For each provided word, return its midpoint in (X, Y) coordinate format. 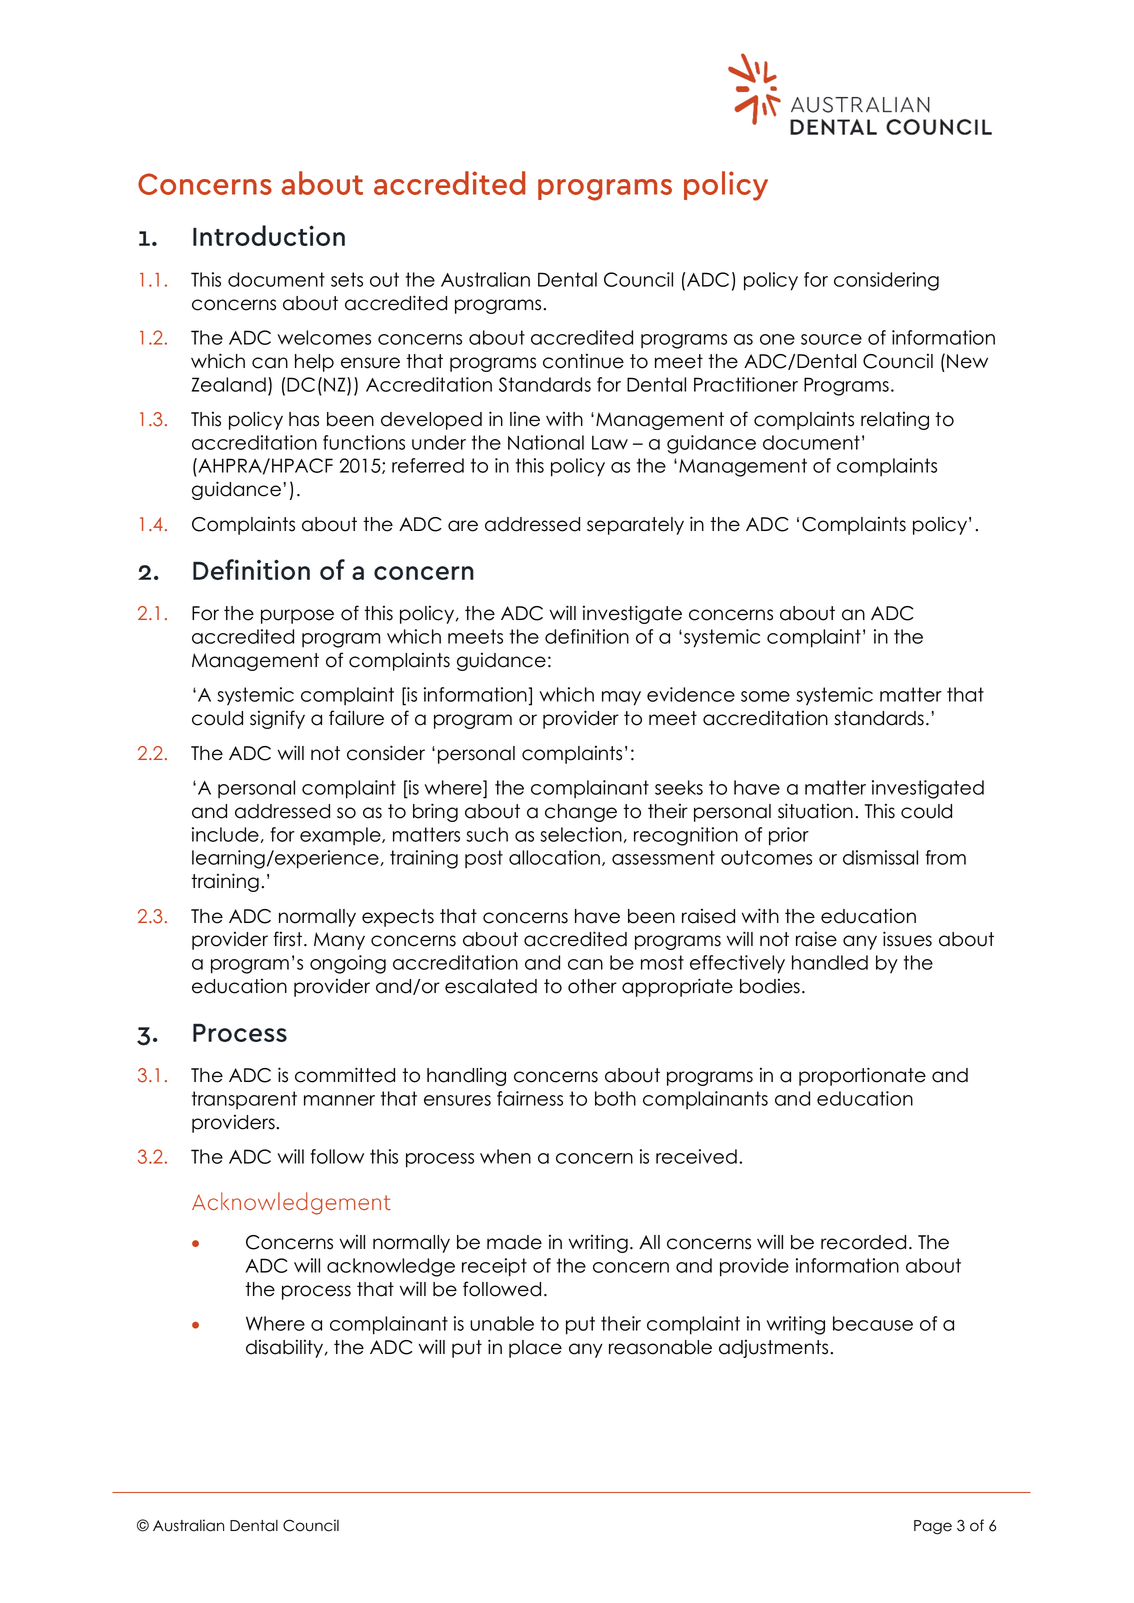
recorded (863, 1242)
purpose (297, 616)
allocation (556, 858)
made (514, 1242)
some (765, 696)
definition (587, 636)
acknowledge (391, 1267)
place (535, 1349)
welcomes (324, 337)
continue (583, 361)
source (831, 339)
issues (907, 939)
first (287, 939)
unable (502, 1323)
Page (933, 1527)
